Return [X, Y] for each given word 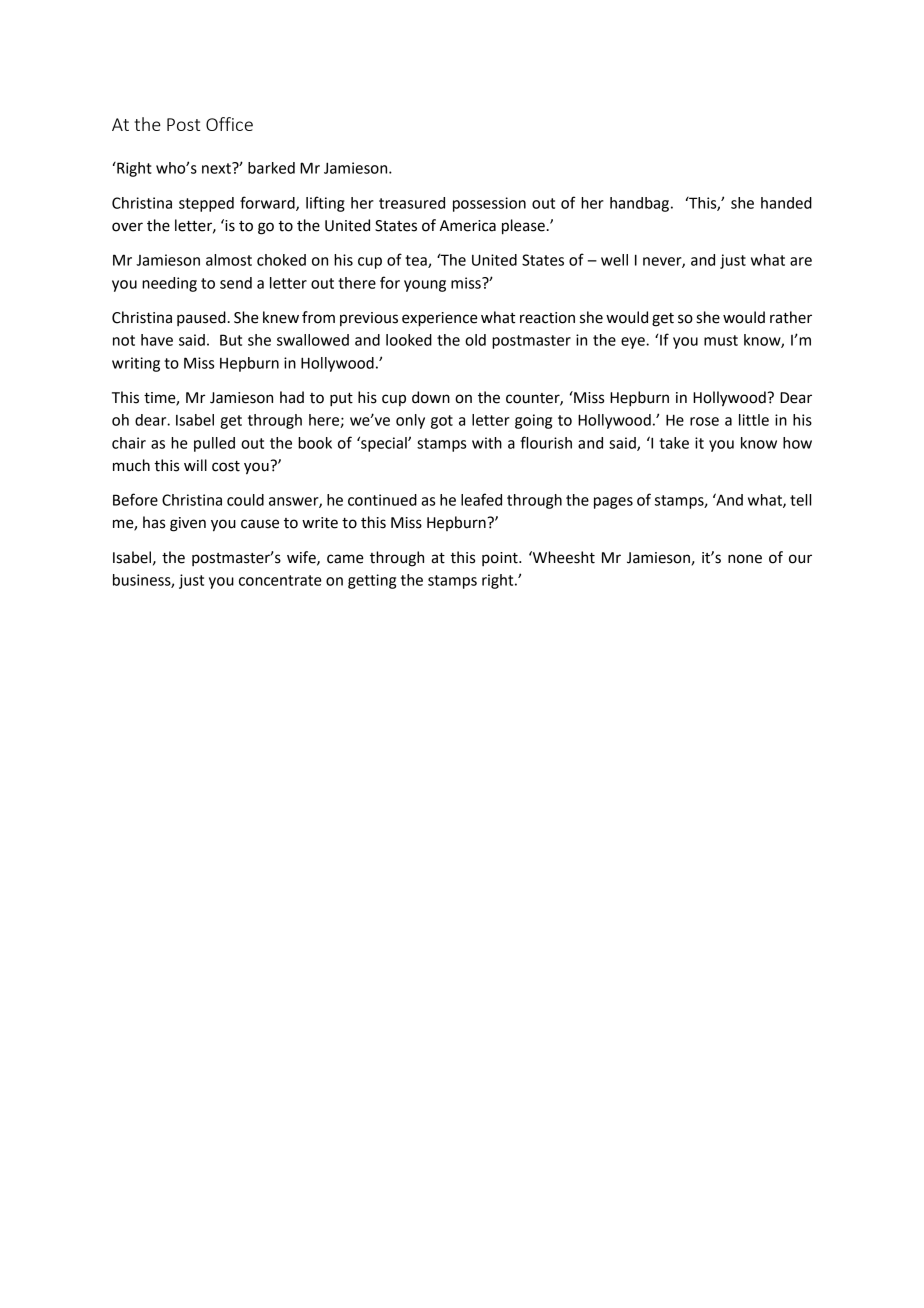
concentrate [280, 580]
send [236, 283]
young [425, 286]
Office [229, 124]
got [442, 422]
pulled [214, 444]
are [801, 261]
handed [786, 203]
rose [704, 421]
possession [489, 204]
